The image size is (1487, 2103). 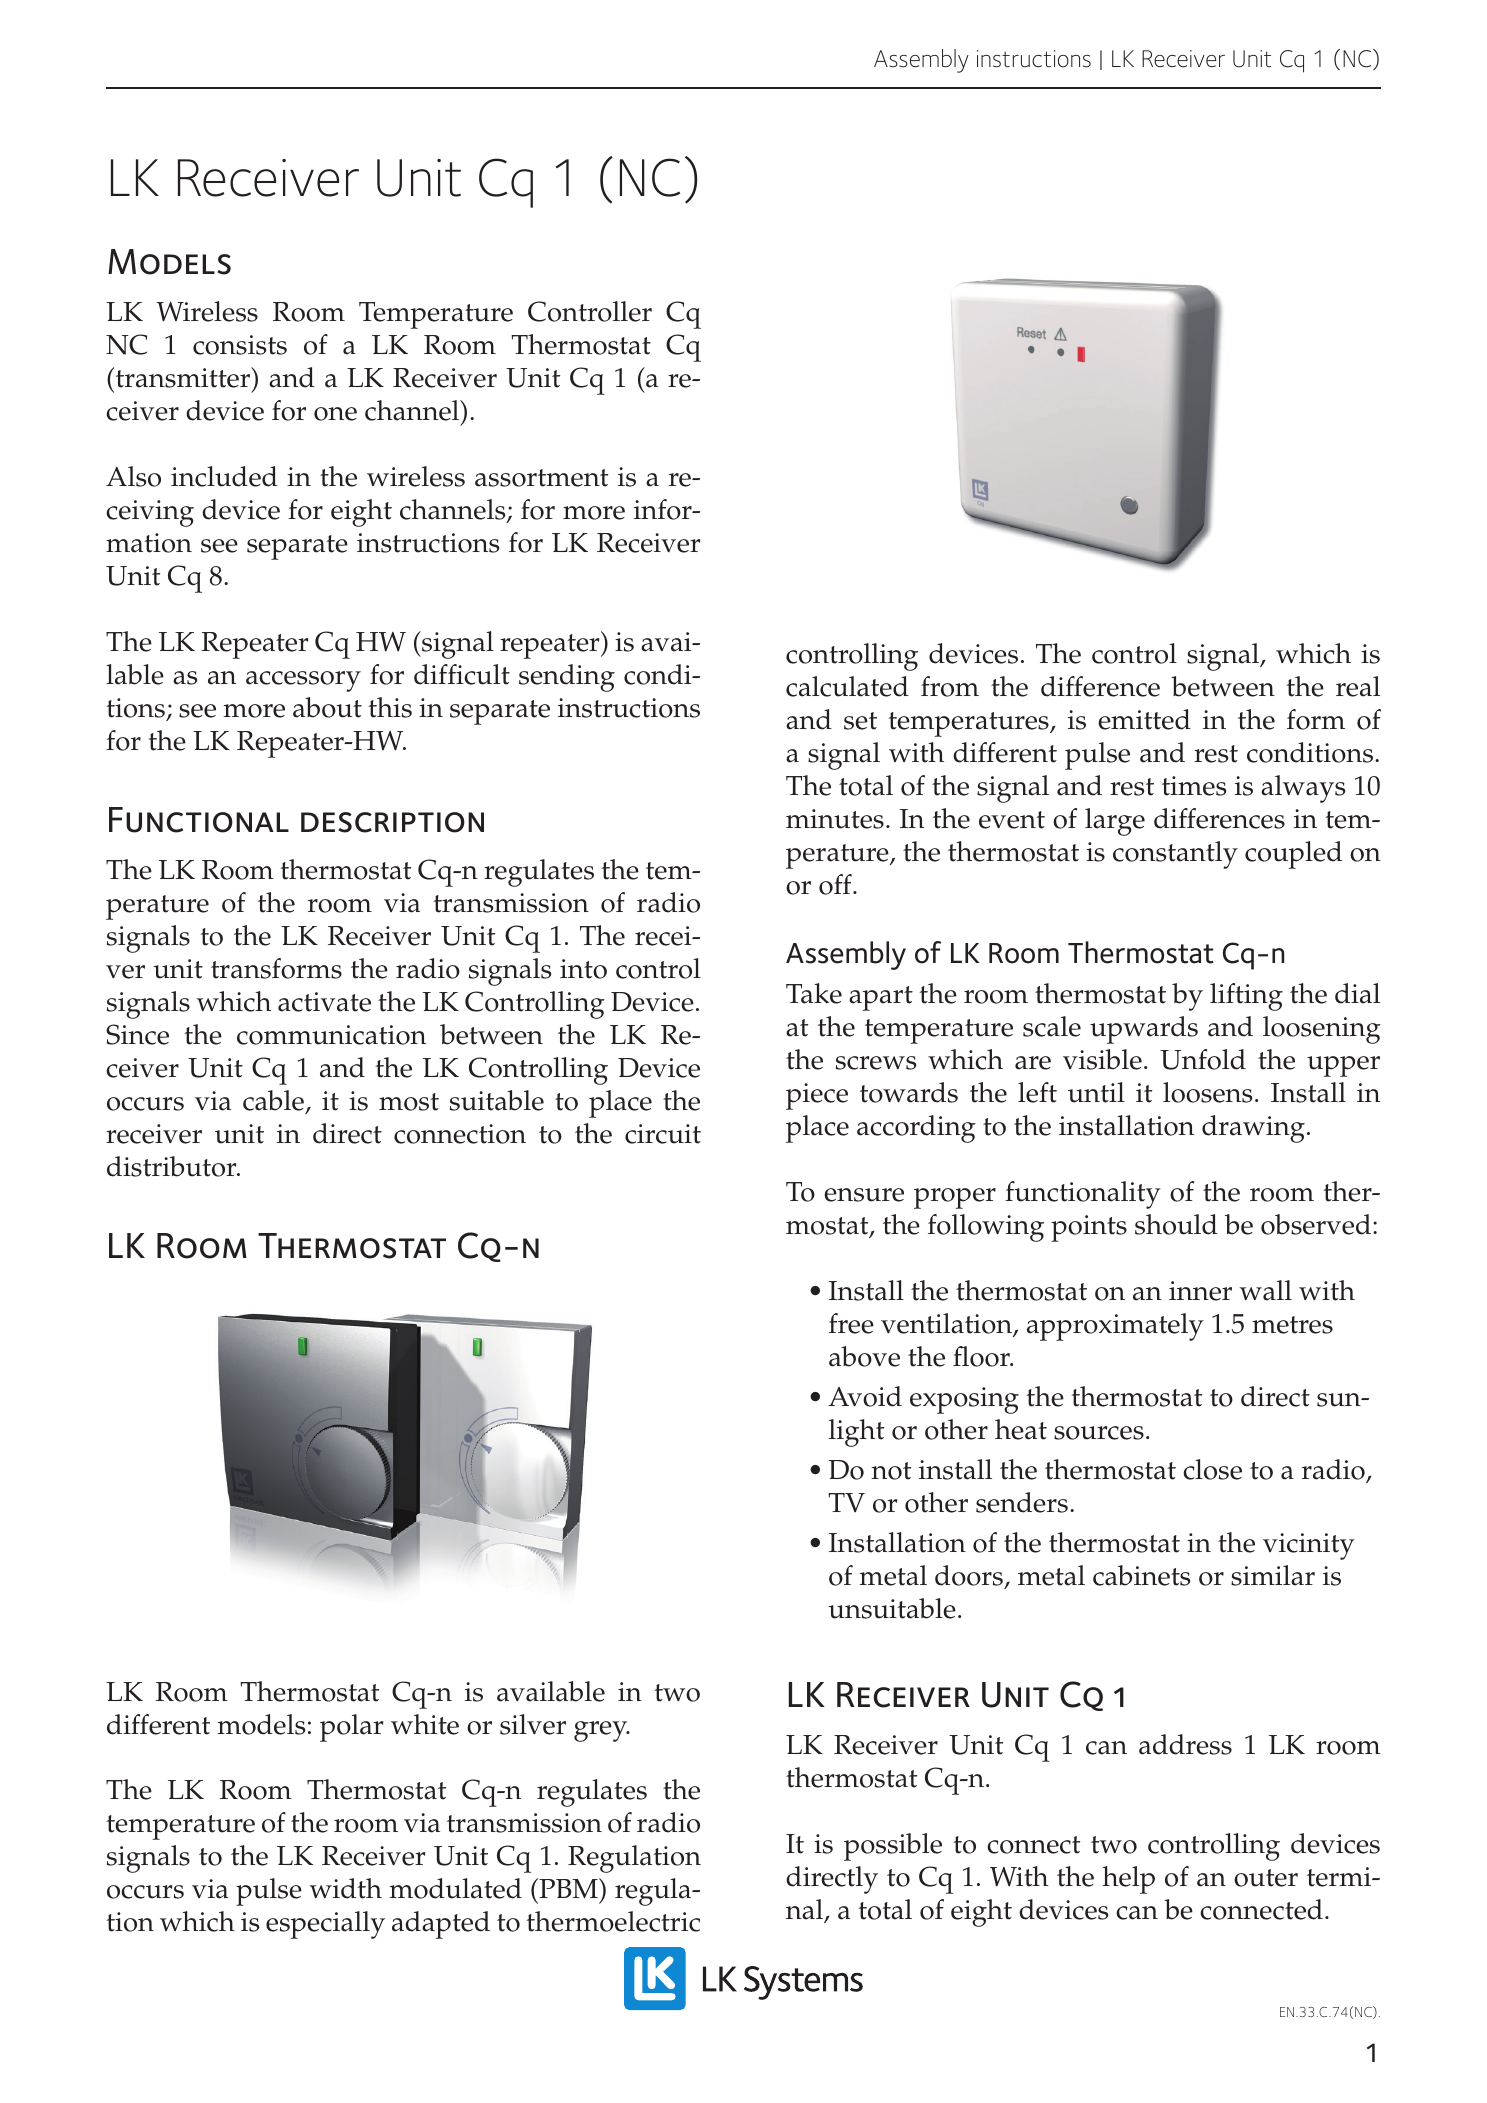 I want to click on real, so click(x=1358, y=686).
